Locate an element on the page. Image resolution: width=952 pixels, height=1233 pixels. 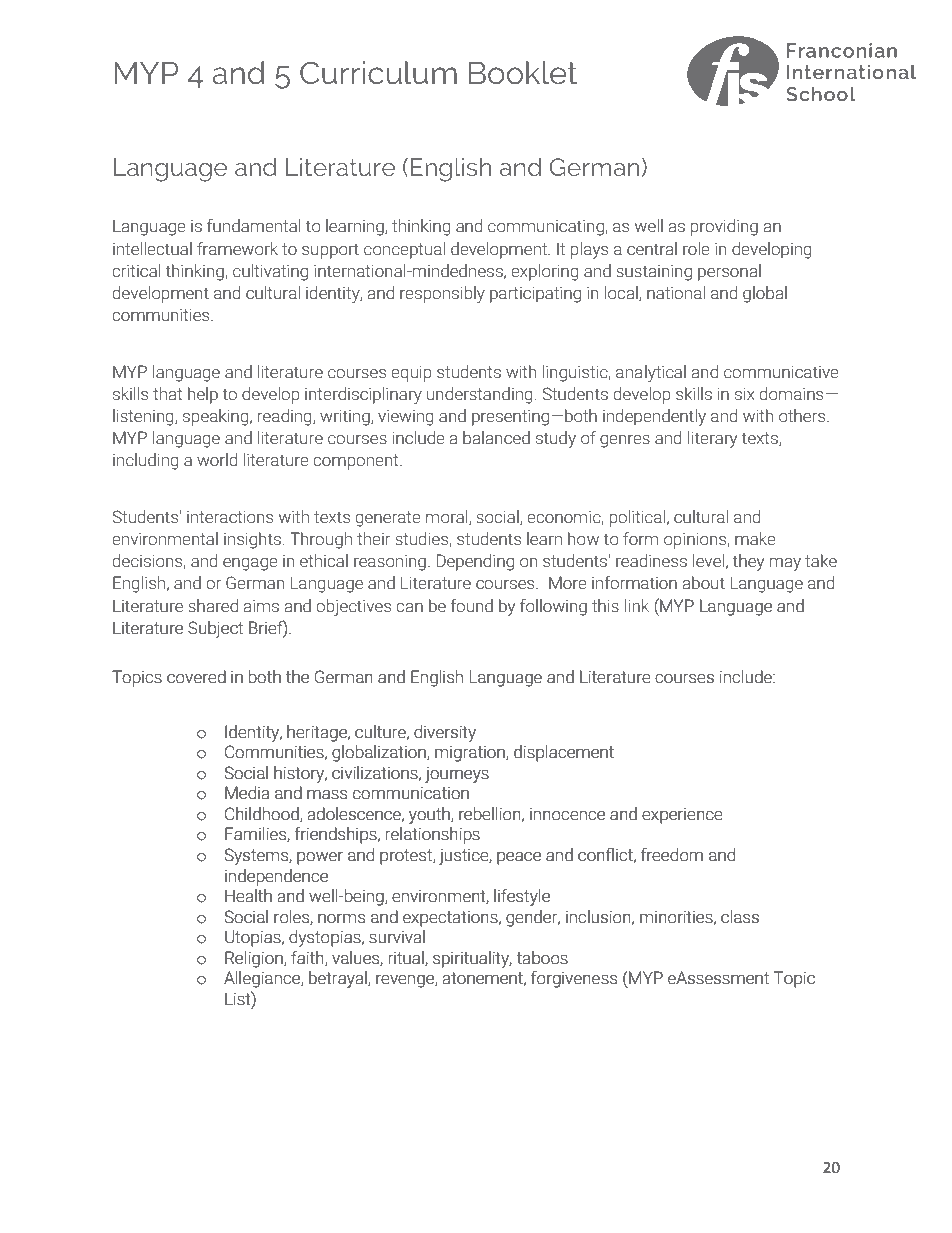
Religion is located at coordinates (255, 959).
